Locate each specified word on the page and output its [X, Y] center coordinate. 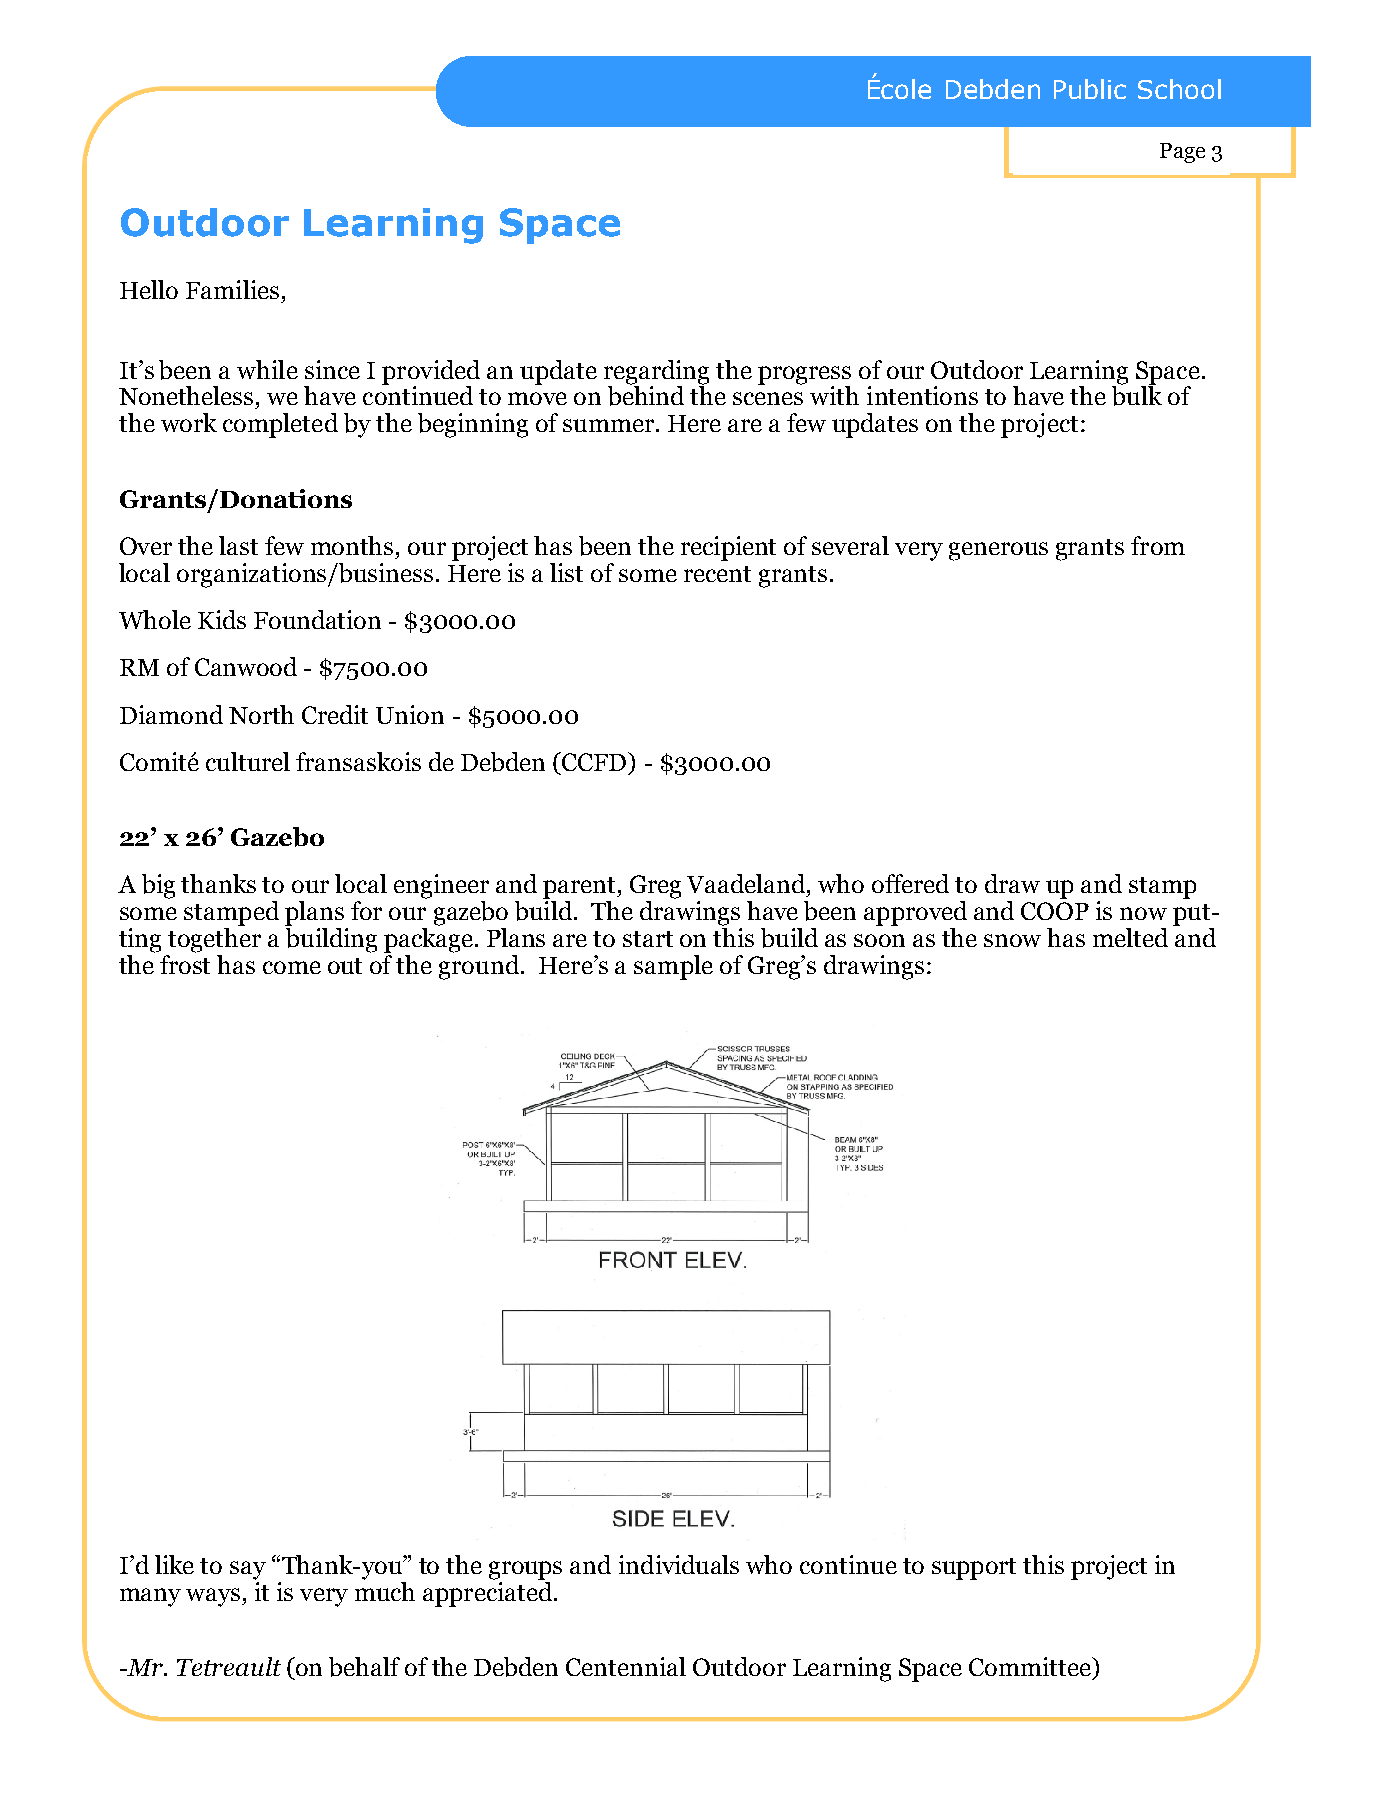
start [648, 939]
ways [214, 1597]
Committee [1031, 1666]
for [366, 910]
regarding [656, 373]
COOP [1055, 911]
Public [1090, 89]
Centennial [626, 1666]
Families [232, 289]
